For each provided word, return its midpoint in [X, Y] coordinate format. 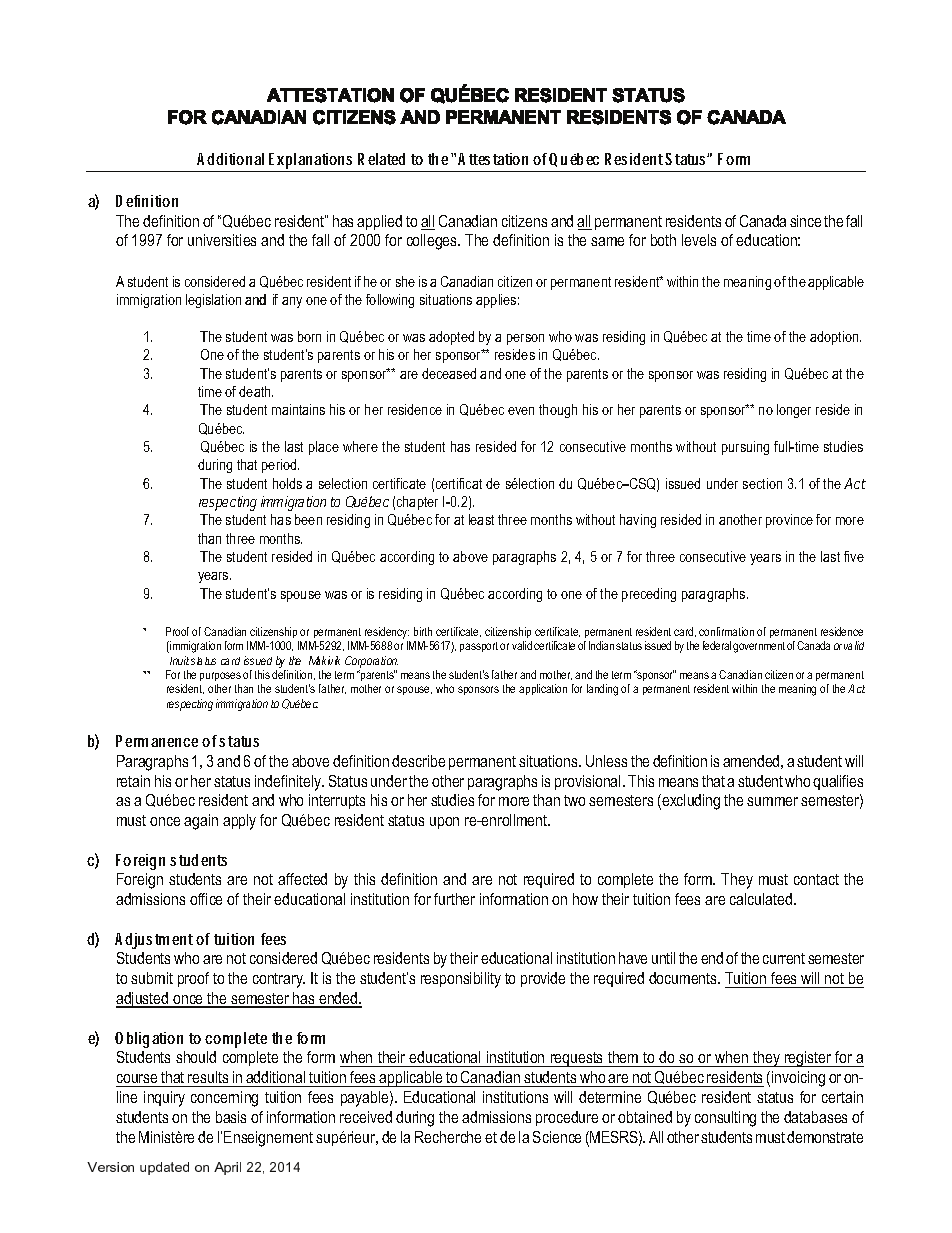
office [206, 899]
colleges [433, 242]
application [543, 689]
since [805, 221]
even [521, 411]
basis [231, 1117]
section [762, 483]
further [454, 899]
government [759, 647]
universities [222, 240]
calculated [761, 899]
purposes [220, 676]
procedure [567, 1118]
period [280, 466]
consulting [725, 1119]
